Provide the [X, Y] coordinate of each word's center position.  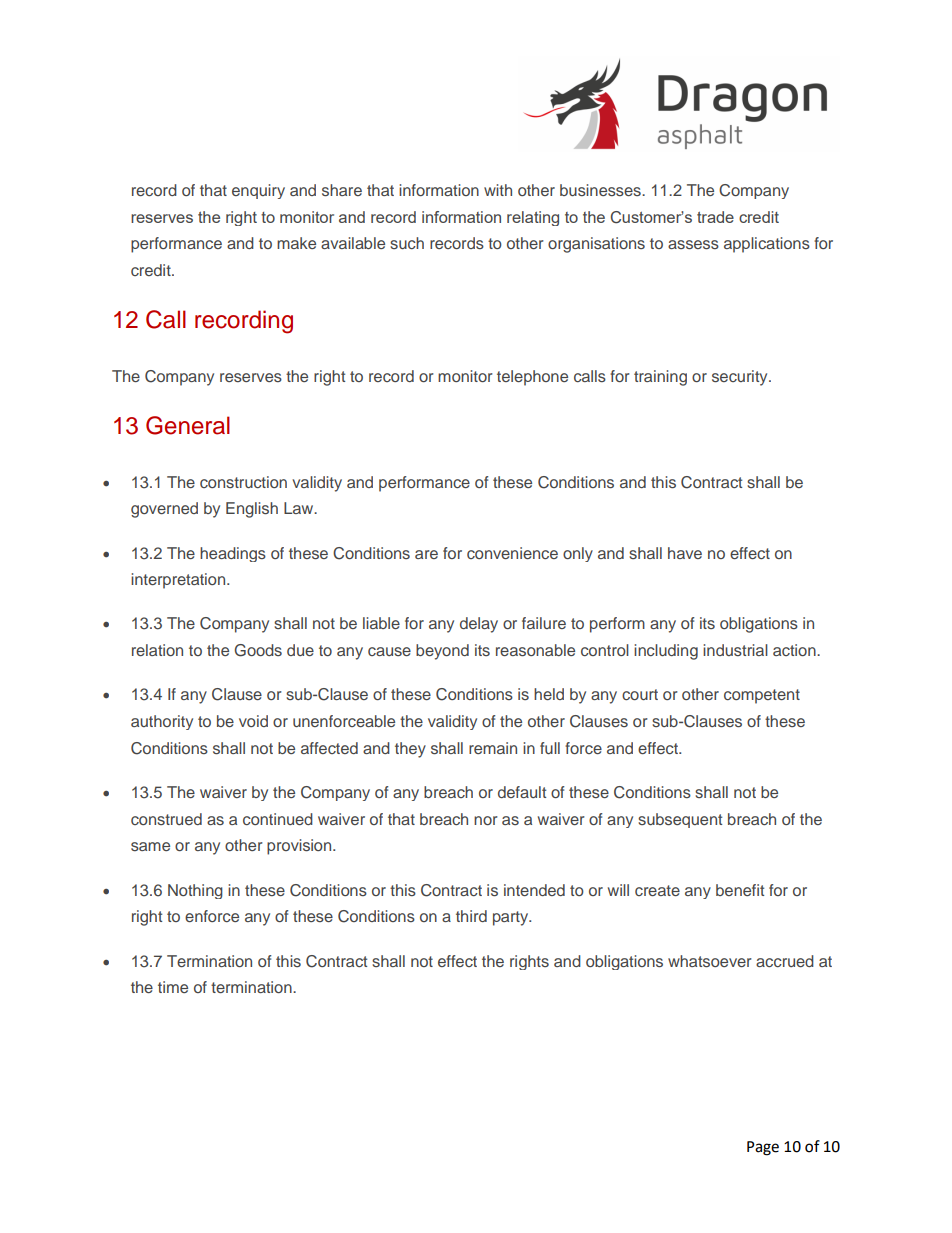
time [173, 987]
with [498, 190]
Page [763, 1148]
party [512, 918]
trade [715, 217]
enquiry [258, 191]
